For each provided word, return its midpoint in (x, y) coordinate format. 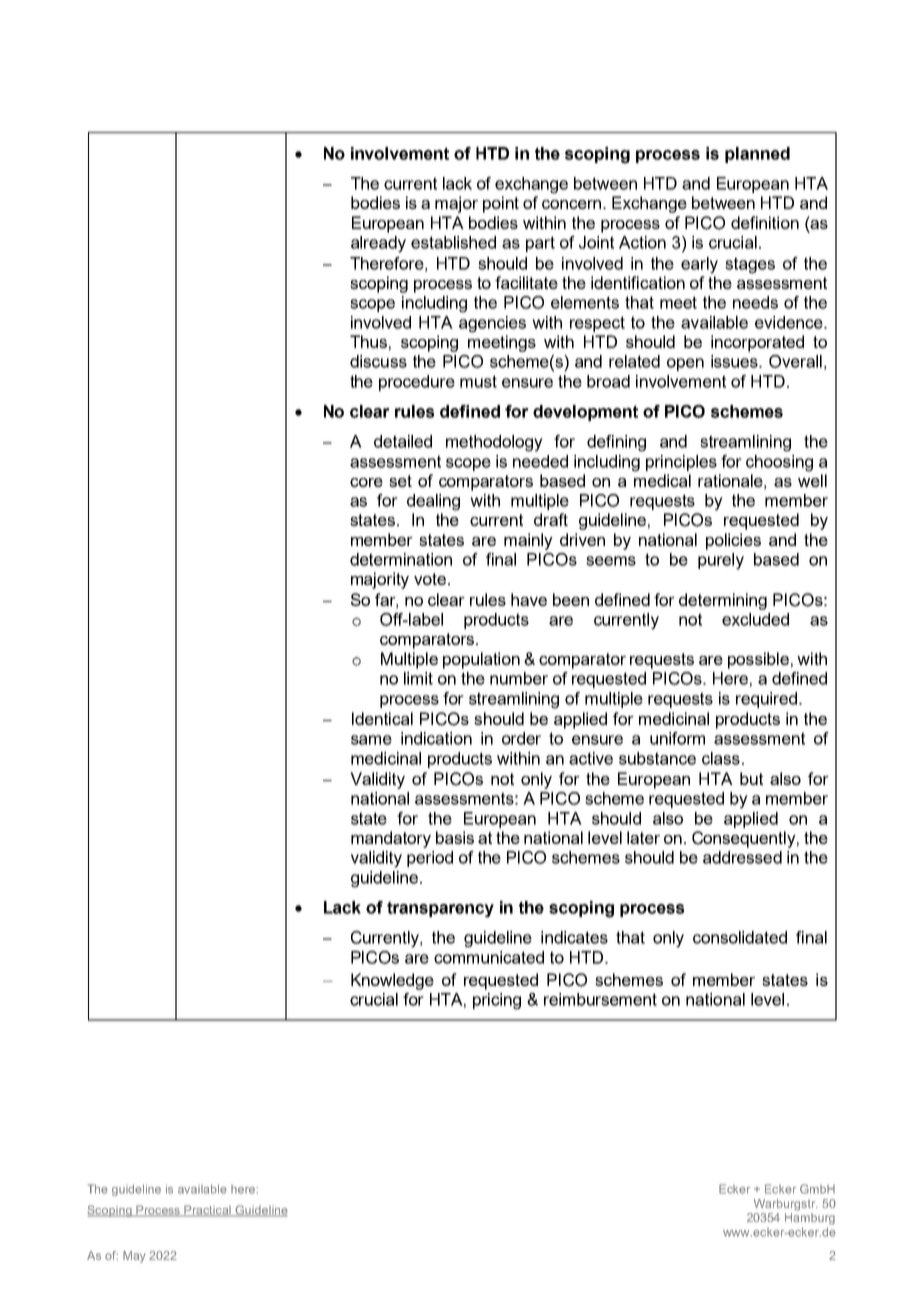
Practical (207, 1211)
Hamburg (810, 1219)
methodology (494, 443)
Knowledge (392, 981)
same (371, 740)
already (378, 244)
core (366, 482)
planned (757, 155)
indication (436, 738)
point (501, 204)
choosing (779, 463)
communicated (489, 957)
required (766, 700)
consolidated (740, 937)
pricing (497, 1001)
